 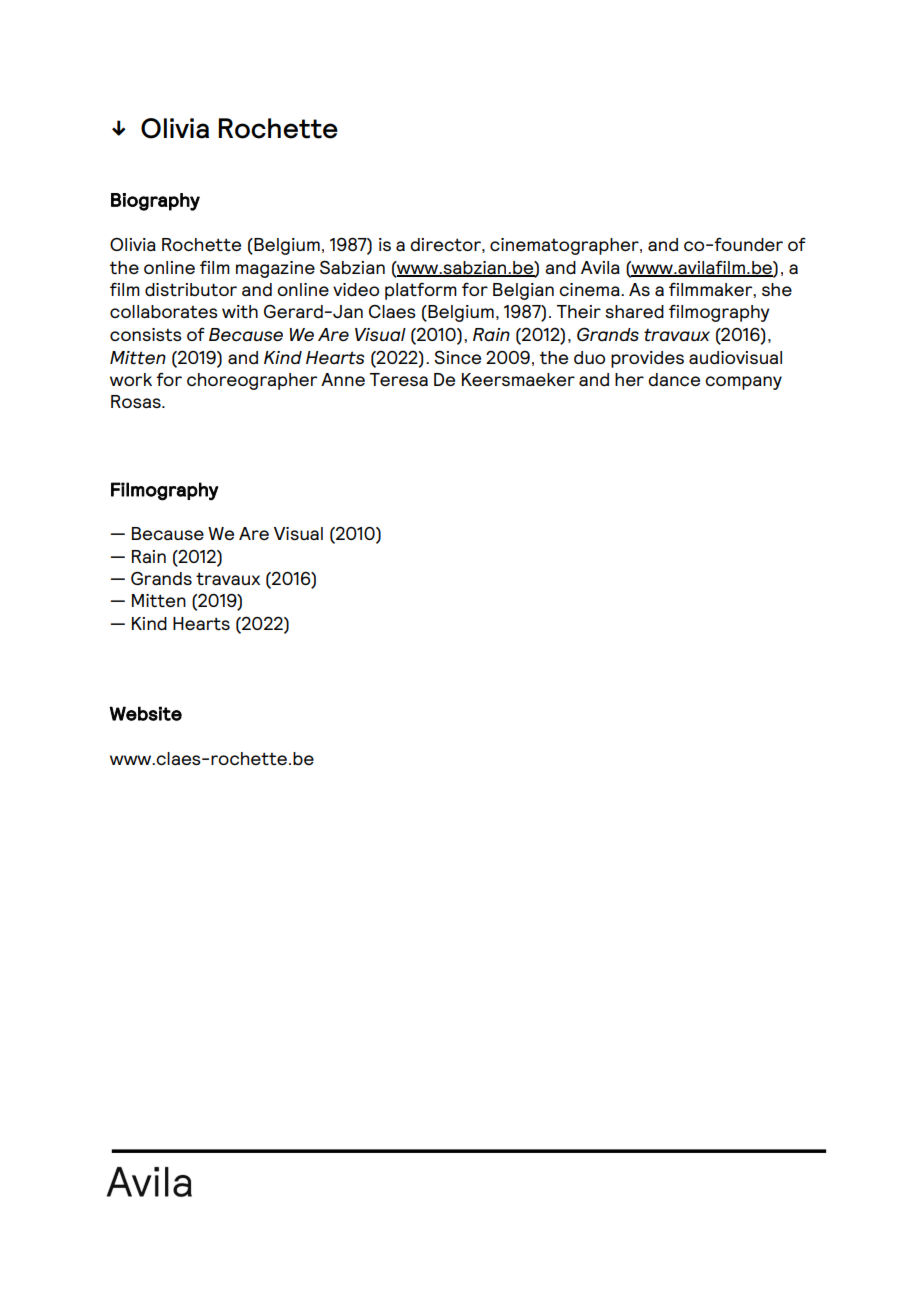 I want to click on she, so click(x=777, y=289).
